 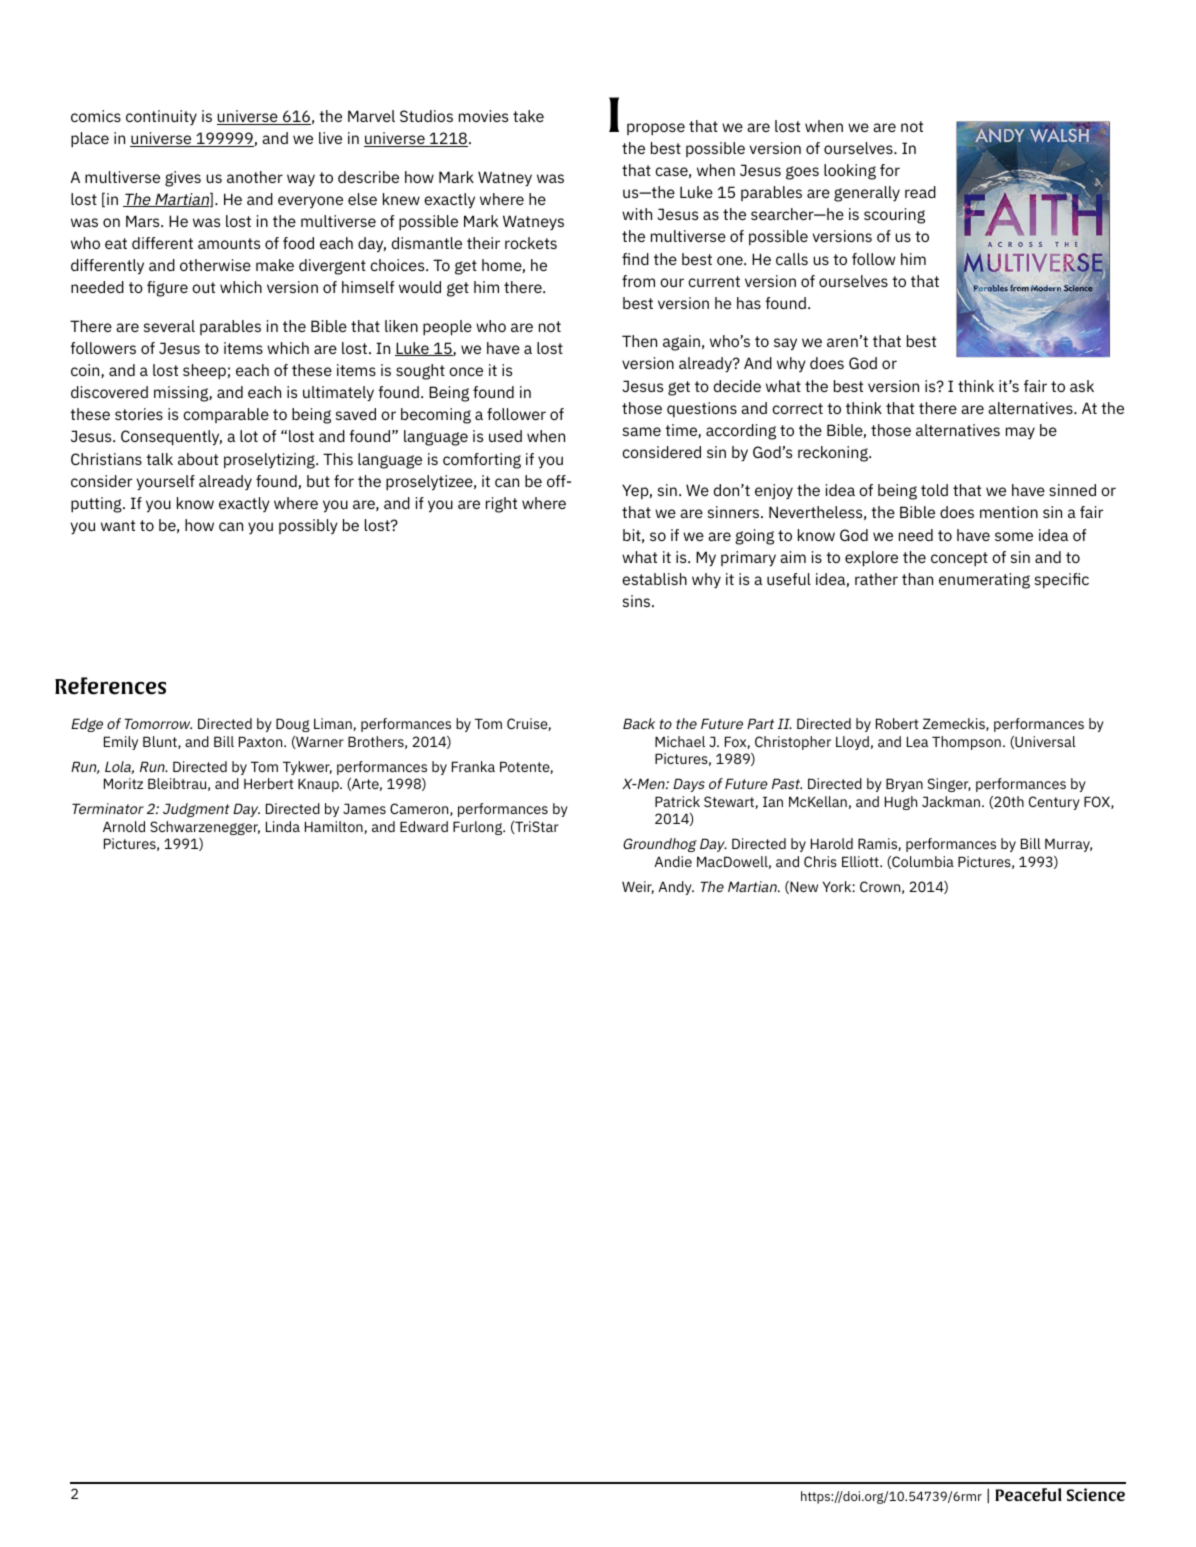 What do you see at coordinates (656, 129) in the page?
I see `propose` at bounding box center [656, 129].
